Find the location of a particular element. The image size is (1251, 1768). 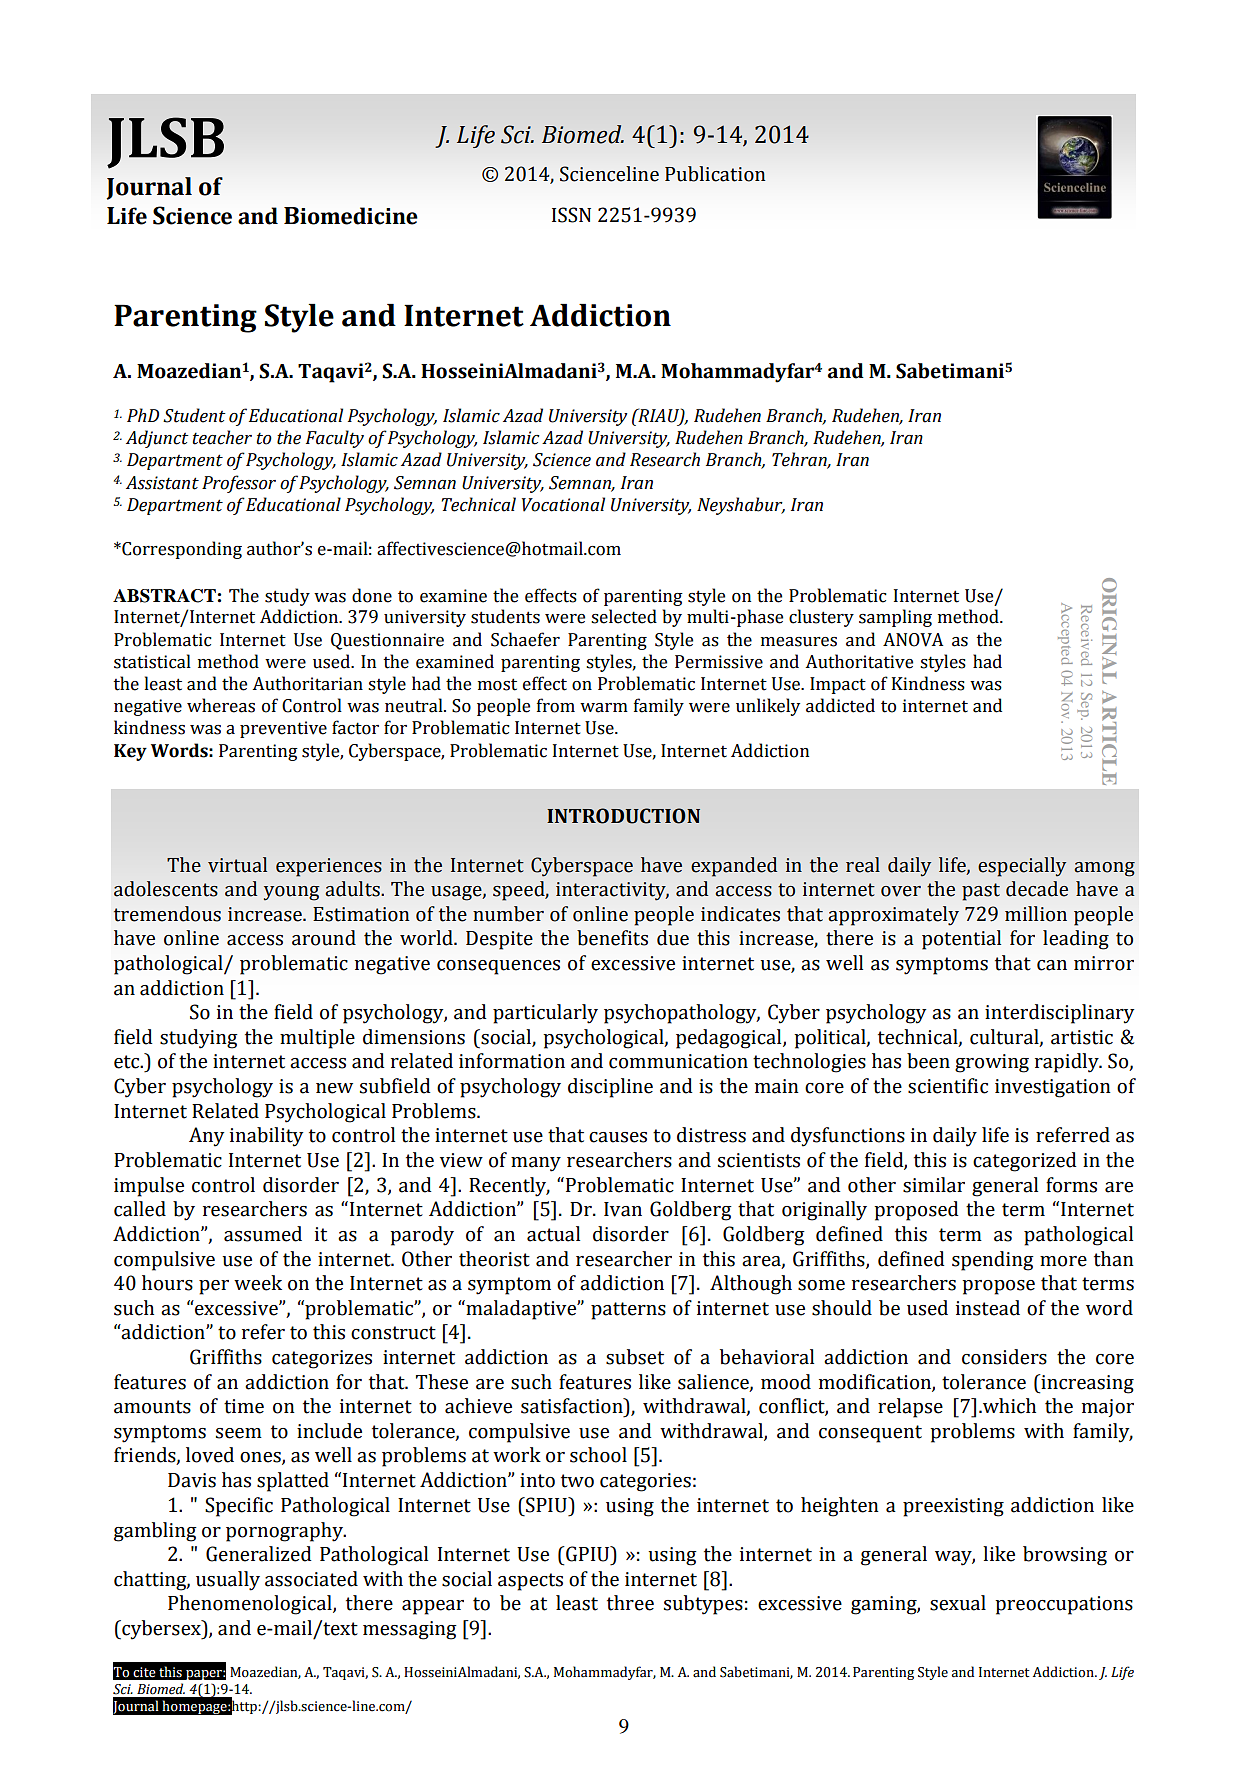

sampling is located at coordinates (895, 618).
